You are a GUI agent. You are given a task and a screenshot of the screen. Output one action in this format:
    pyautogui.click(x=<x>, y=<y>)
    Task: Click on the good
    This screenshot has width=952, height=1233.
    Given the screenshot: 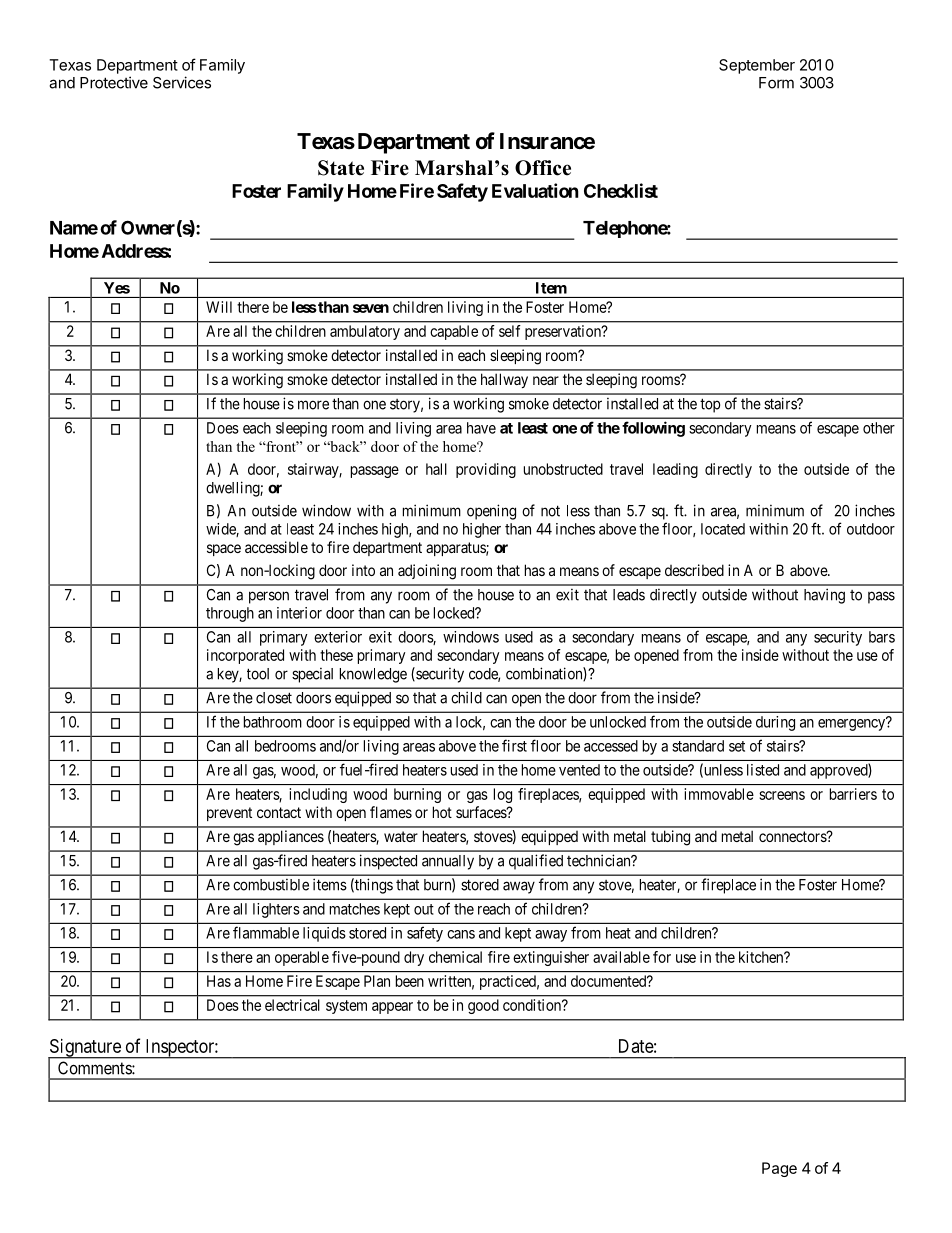 What is the action you would take?
    pyautogui.click(x=483, y=1006)
